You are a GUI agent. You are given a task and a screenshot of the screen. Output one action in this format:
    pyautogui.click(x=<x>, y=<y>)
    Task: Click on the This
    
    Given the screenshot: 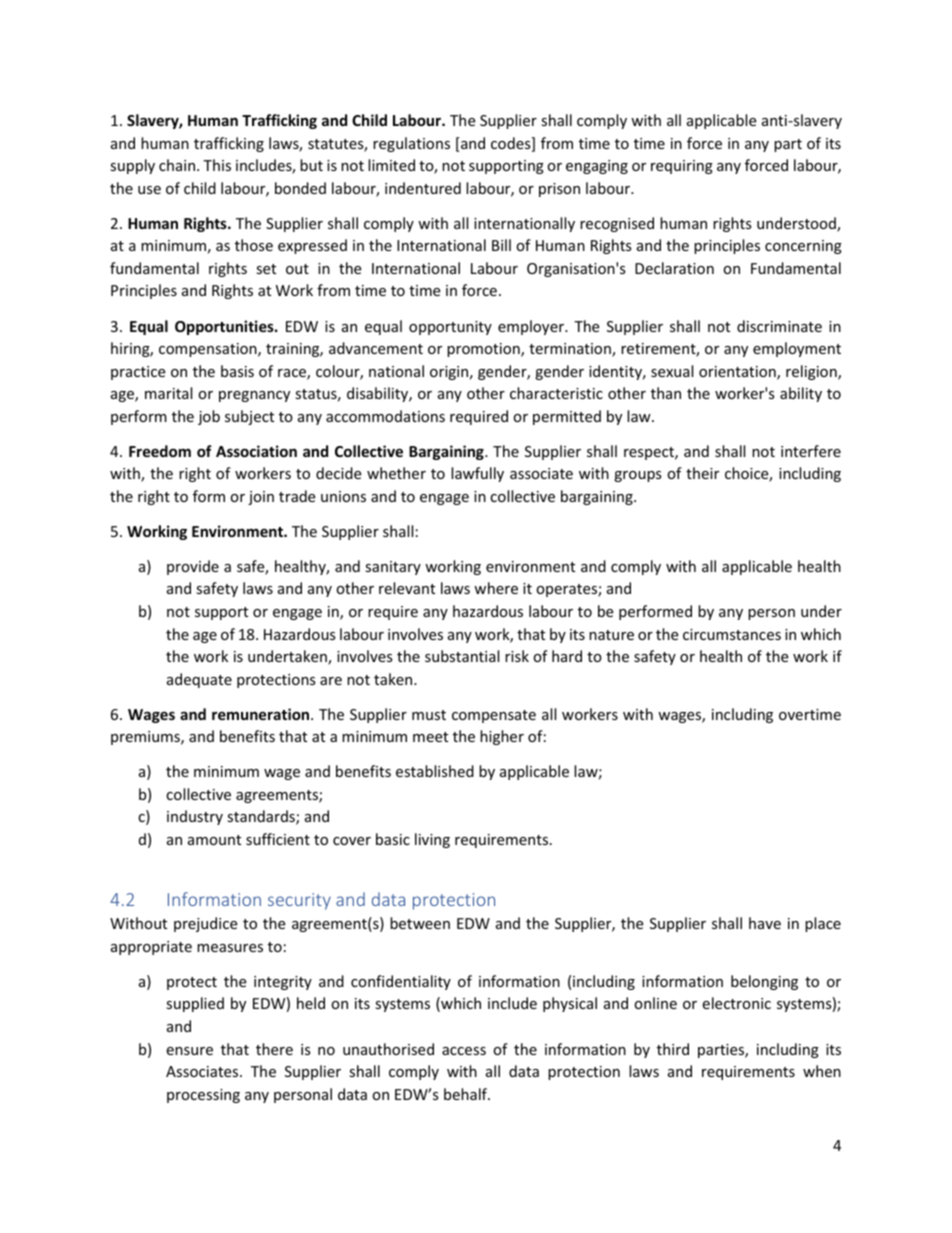 What is the action you would take?
    pyautogui.click(x=217, y=165)
